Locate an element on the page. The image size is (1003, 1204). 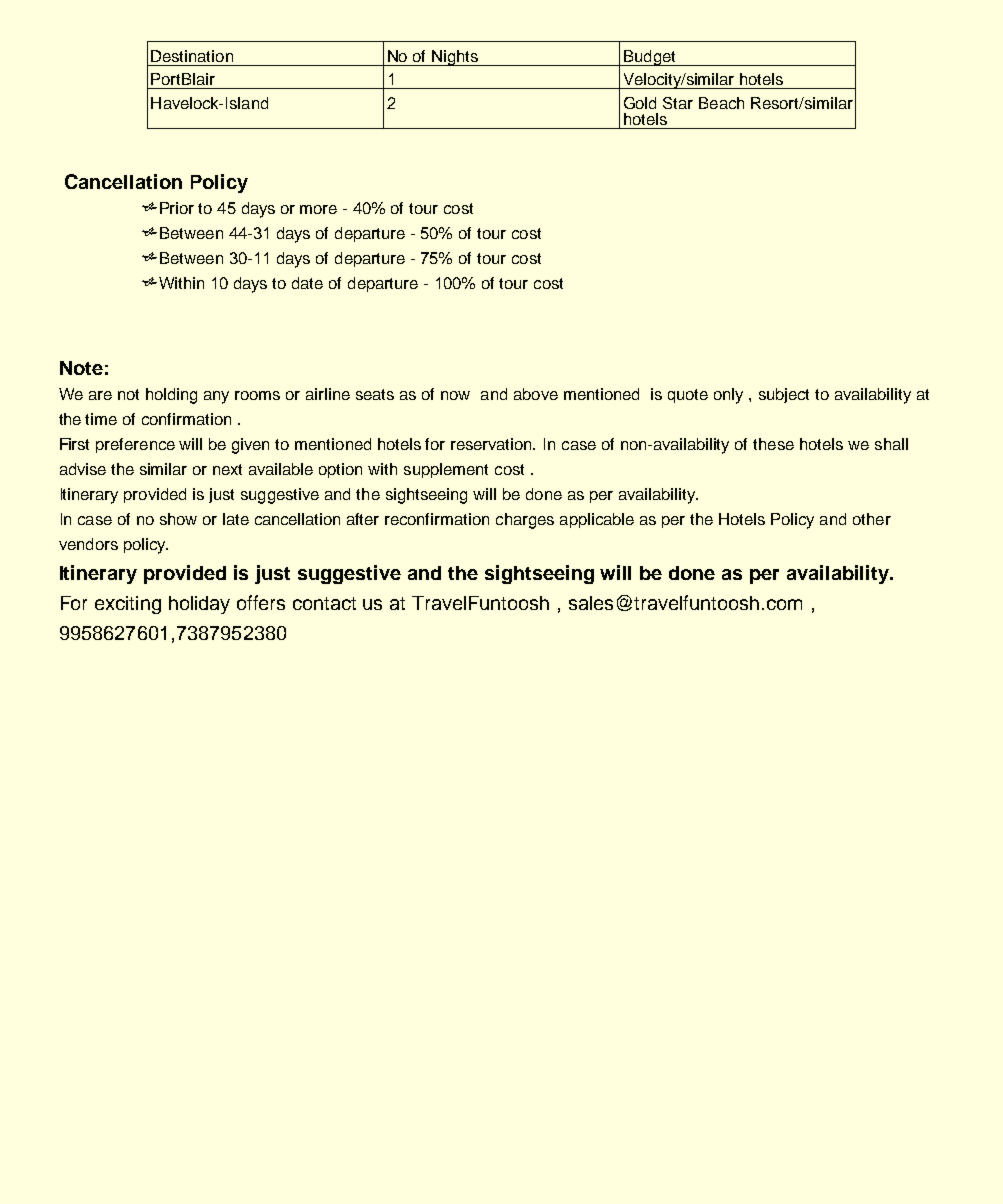
date is located at coordinates (307, 283).
